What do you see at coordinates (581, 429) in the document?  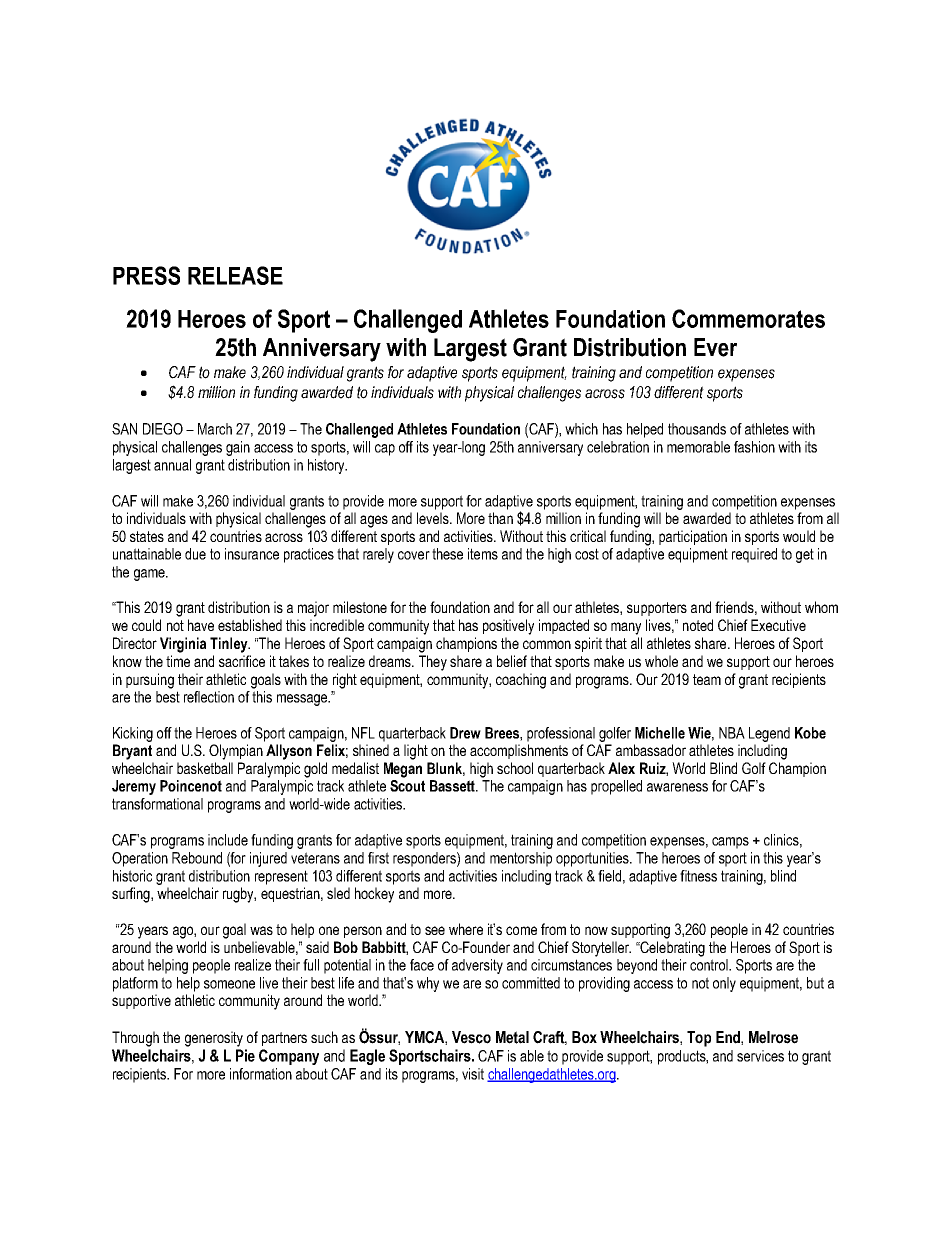 I see `which` at bounding box center [581, 429].
